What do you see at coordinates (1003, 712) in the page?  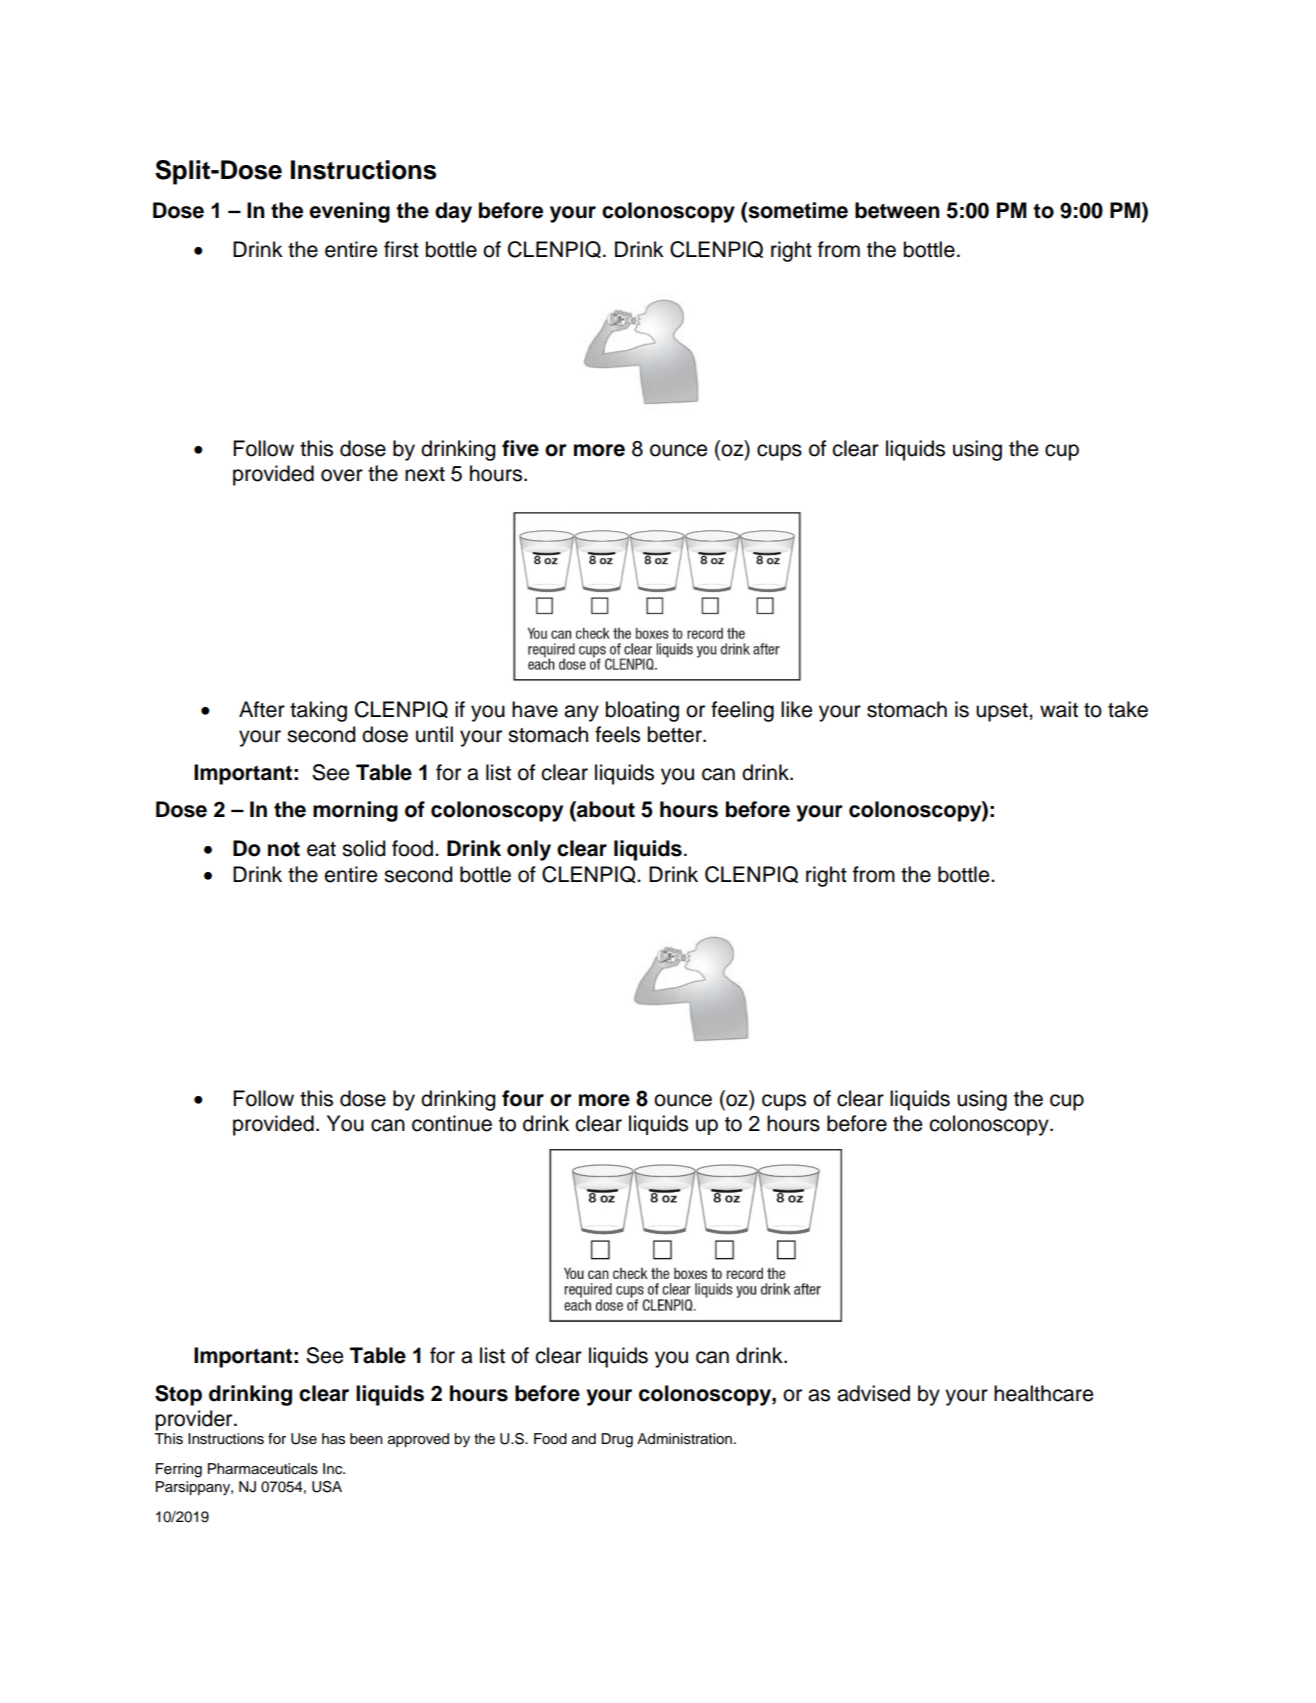 I see `upset` at bounding box center [1003, 712].
